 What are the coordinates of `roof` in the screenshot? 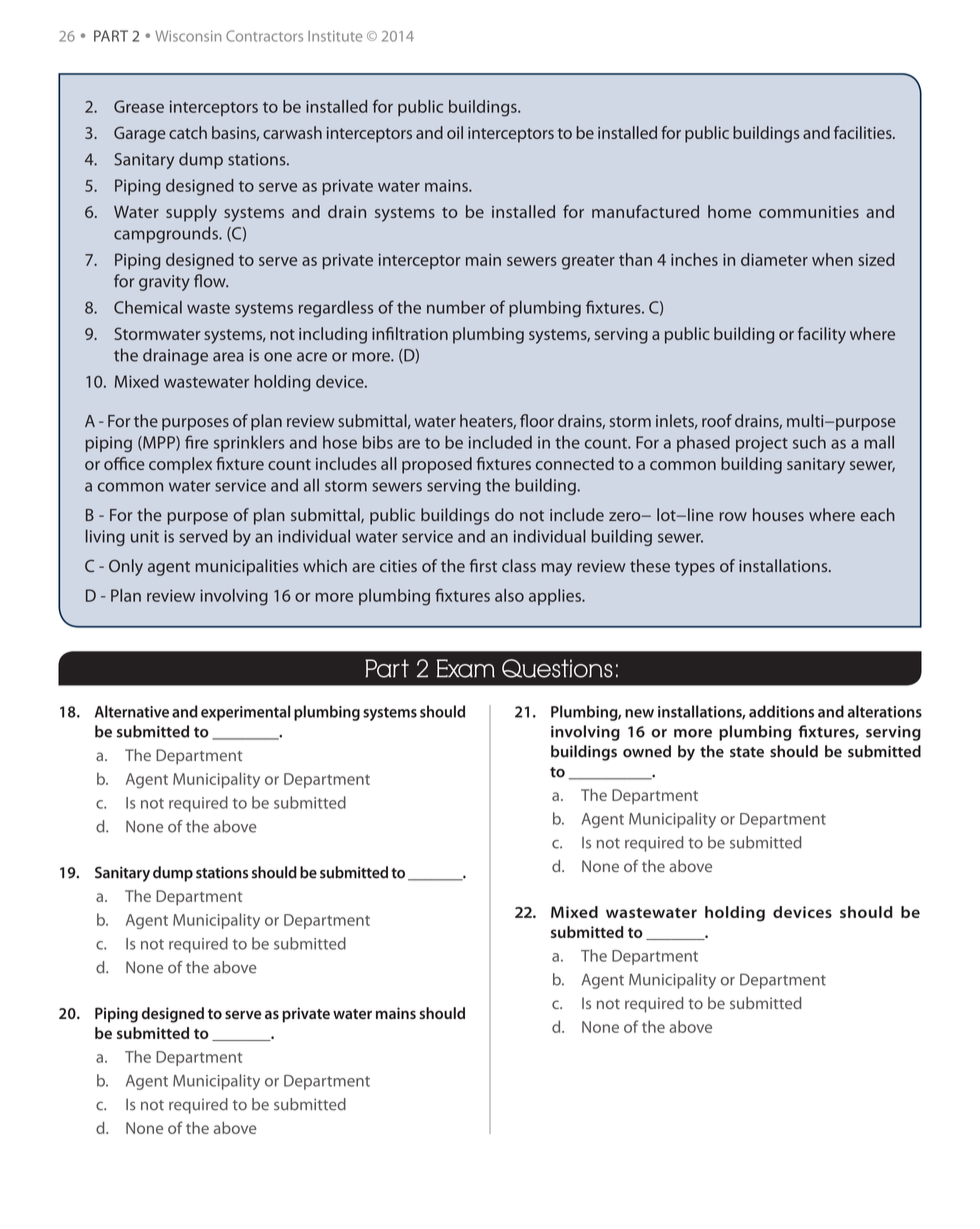 It's located at (717, 420).
